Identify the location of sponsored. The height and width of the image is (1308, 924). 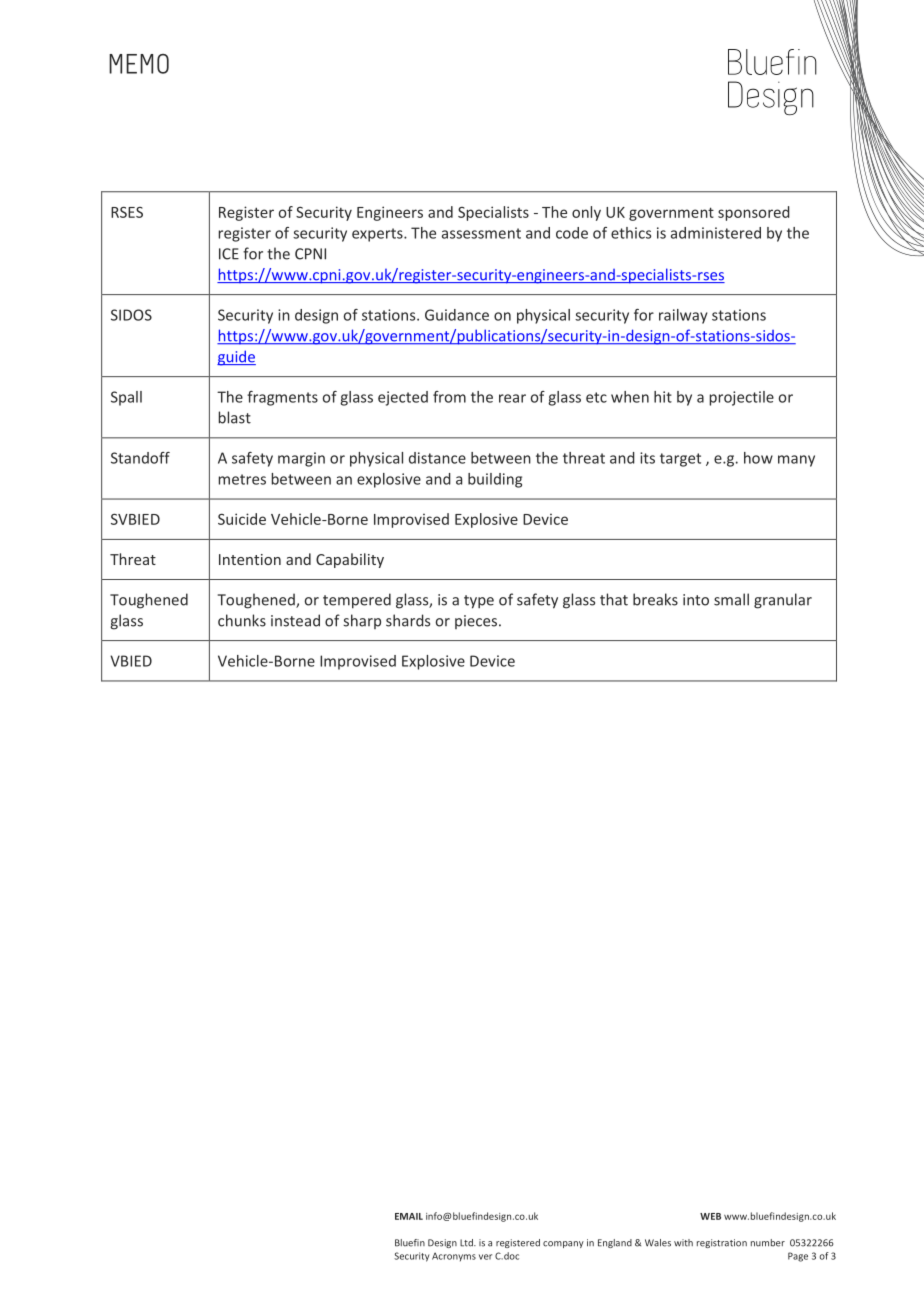
(754, 213).
